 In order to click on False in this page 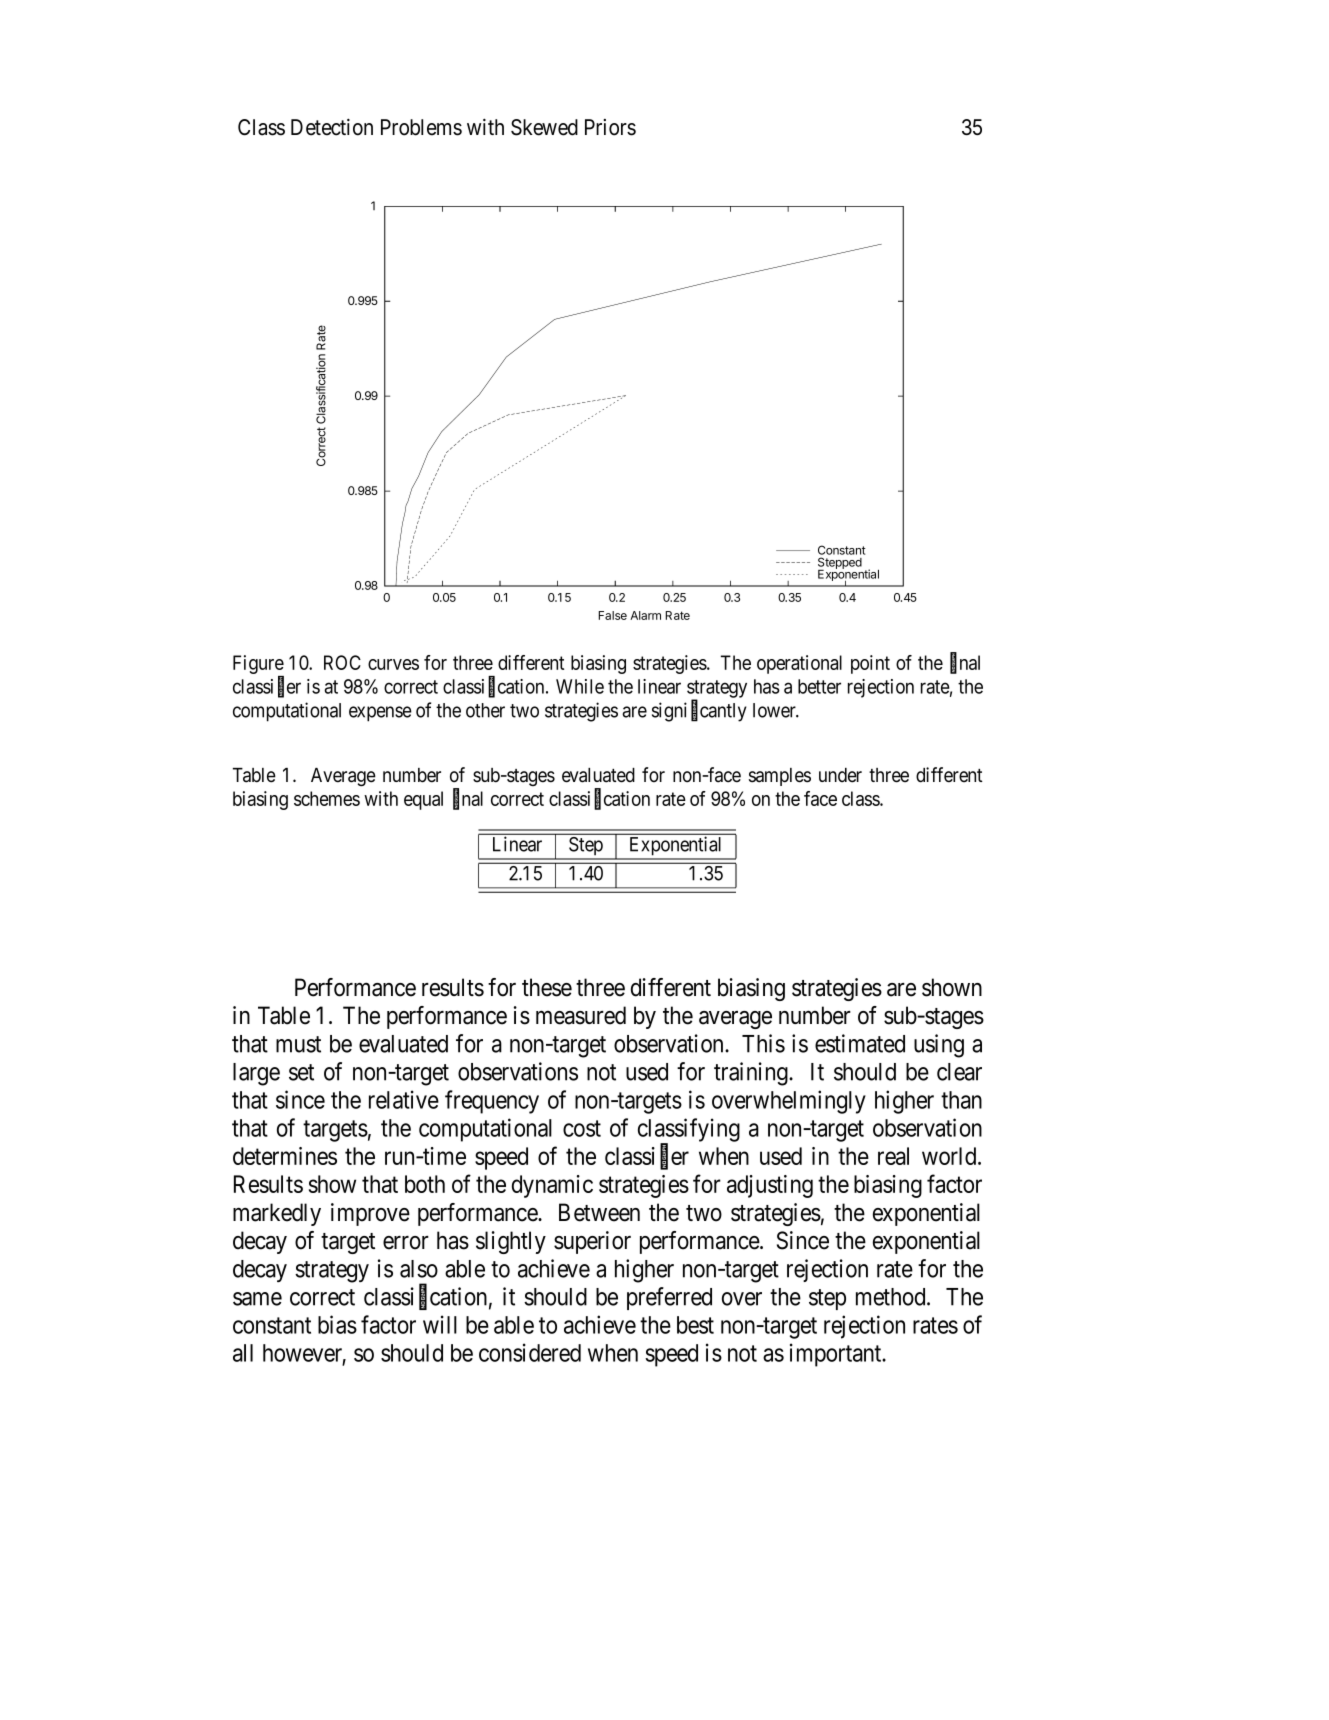, I will do `click(612, 615)`.
